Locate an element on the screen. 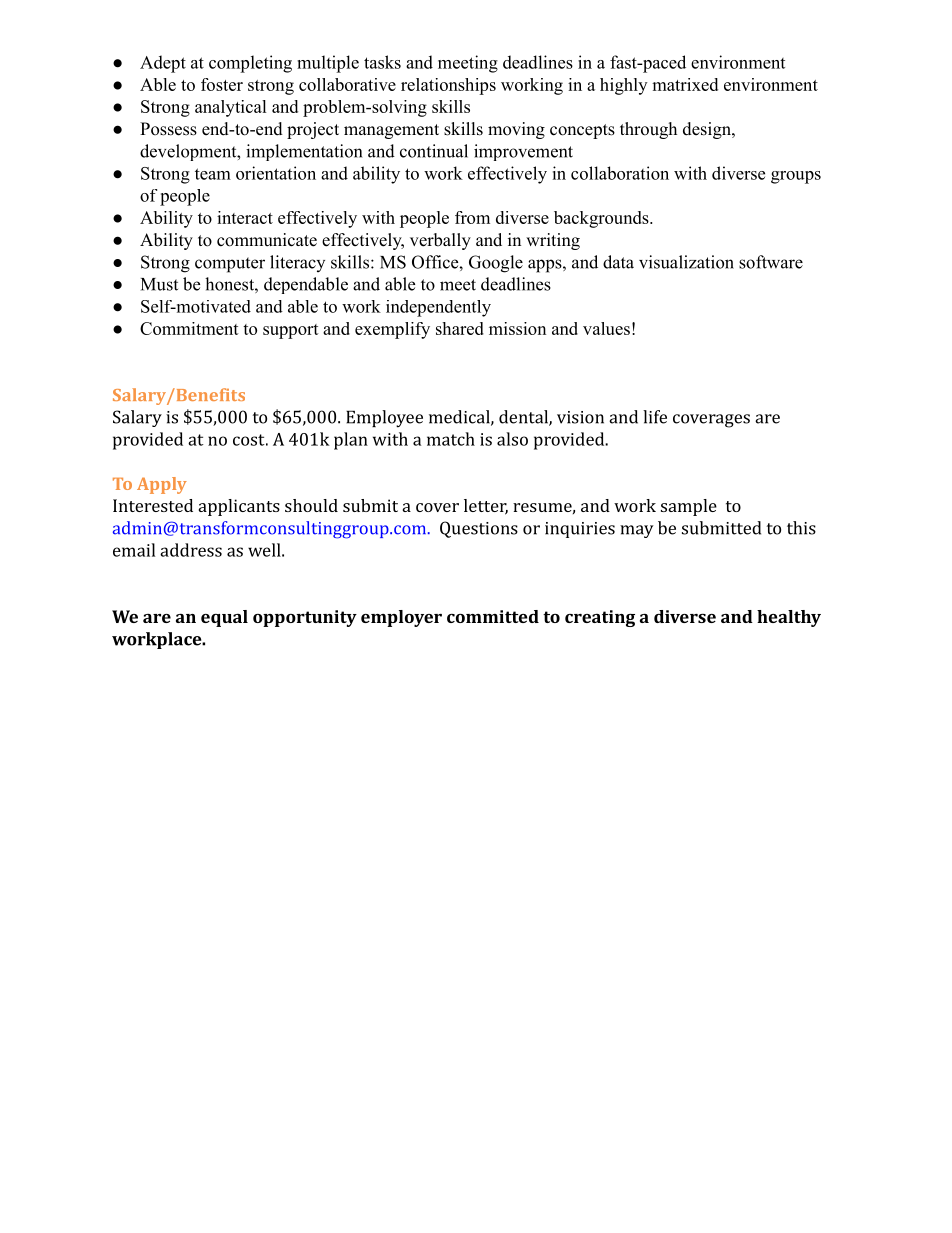  match is located at coordinates (451, 439).
